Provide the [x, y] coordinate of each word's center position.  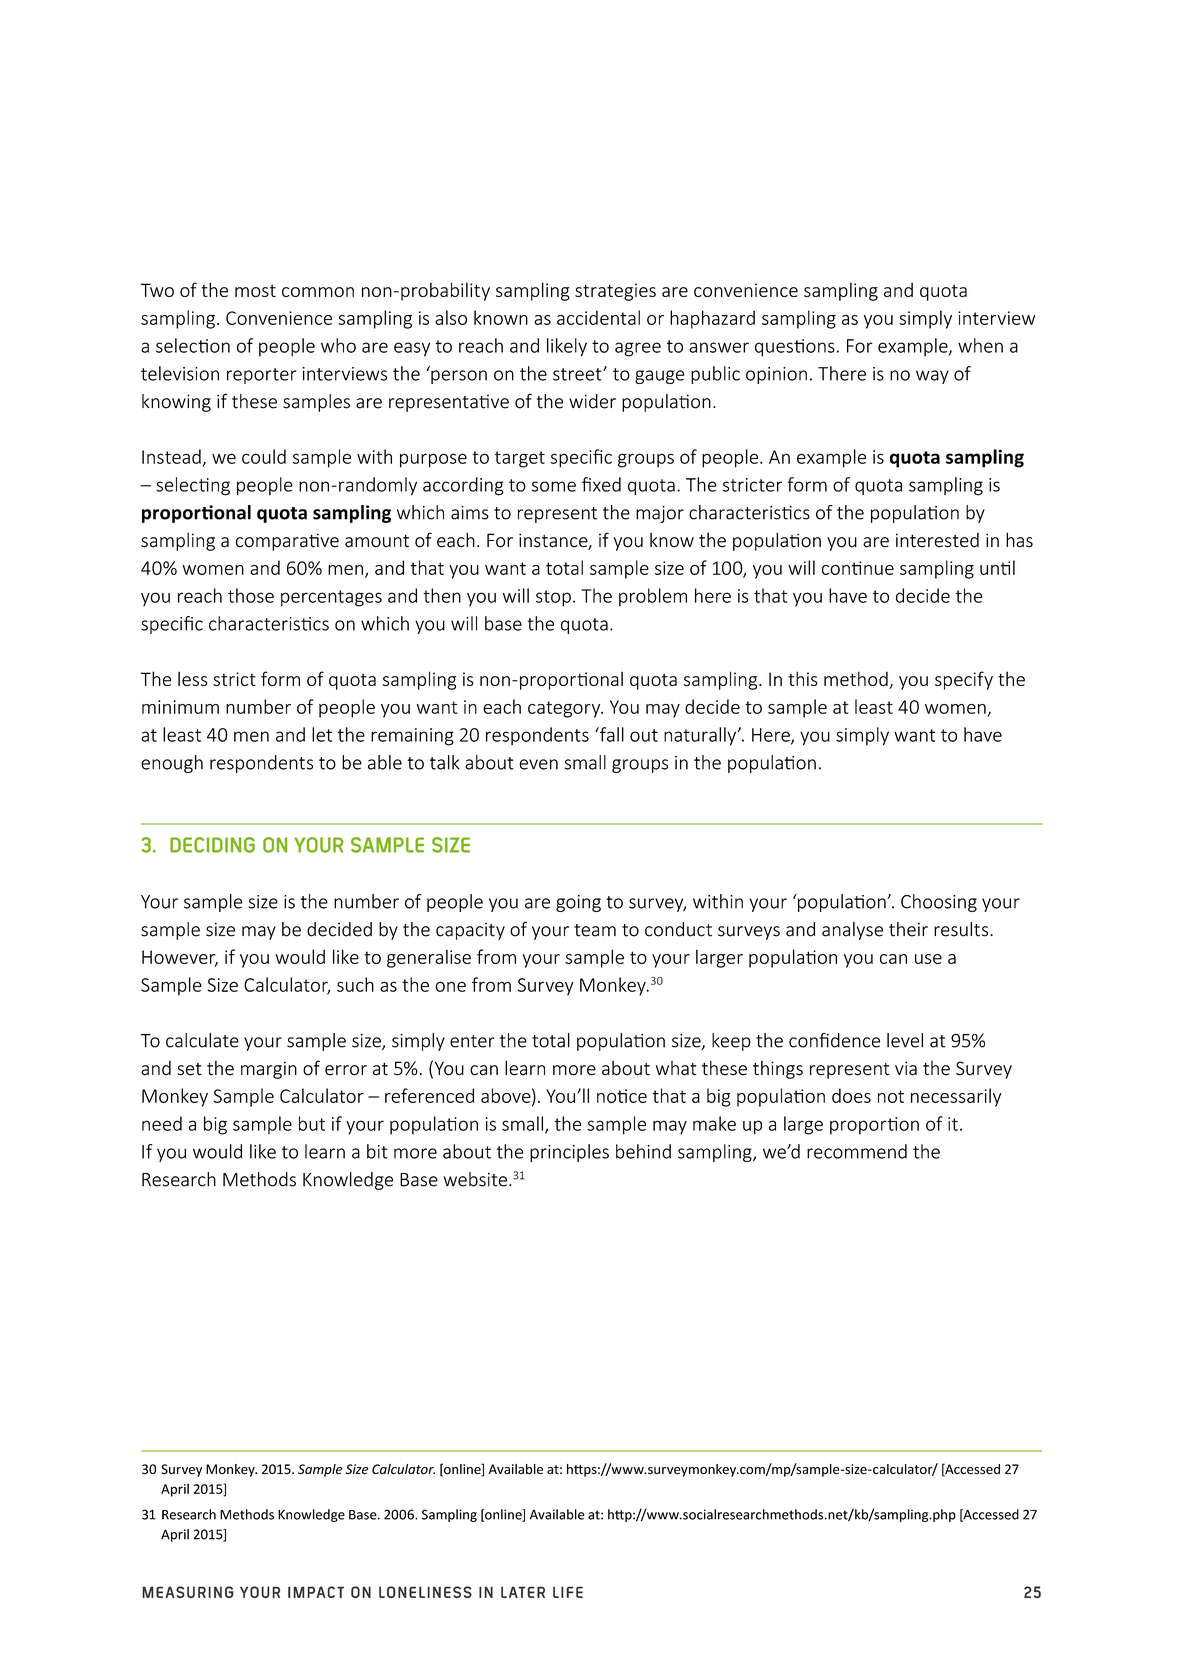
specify [964, 680]
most [255, 290]
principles [569, 1153]
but [312, 1123]
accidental [598, 317]
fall [611, 734]
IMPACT [316, 1592]
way [932, 377]
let [322, 734]
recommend [857, 1151]
